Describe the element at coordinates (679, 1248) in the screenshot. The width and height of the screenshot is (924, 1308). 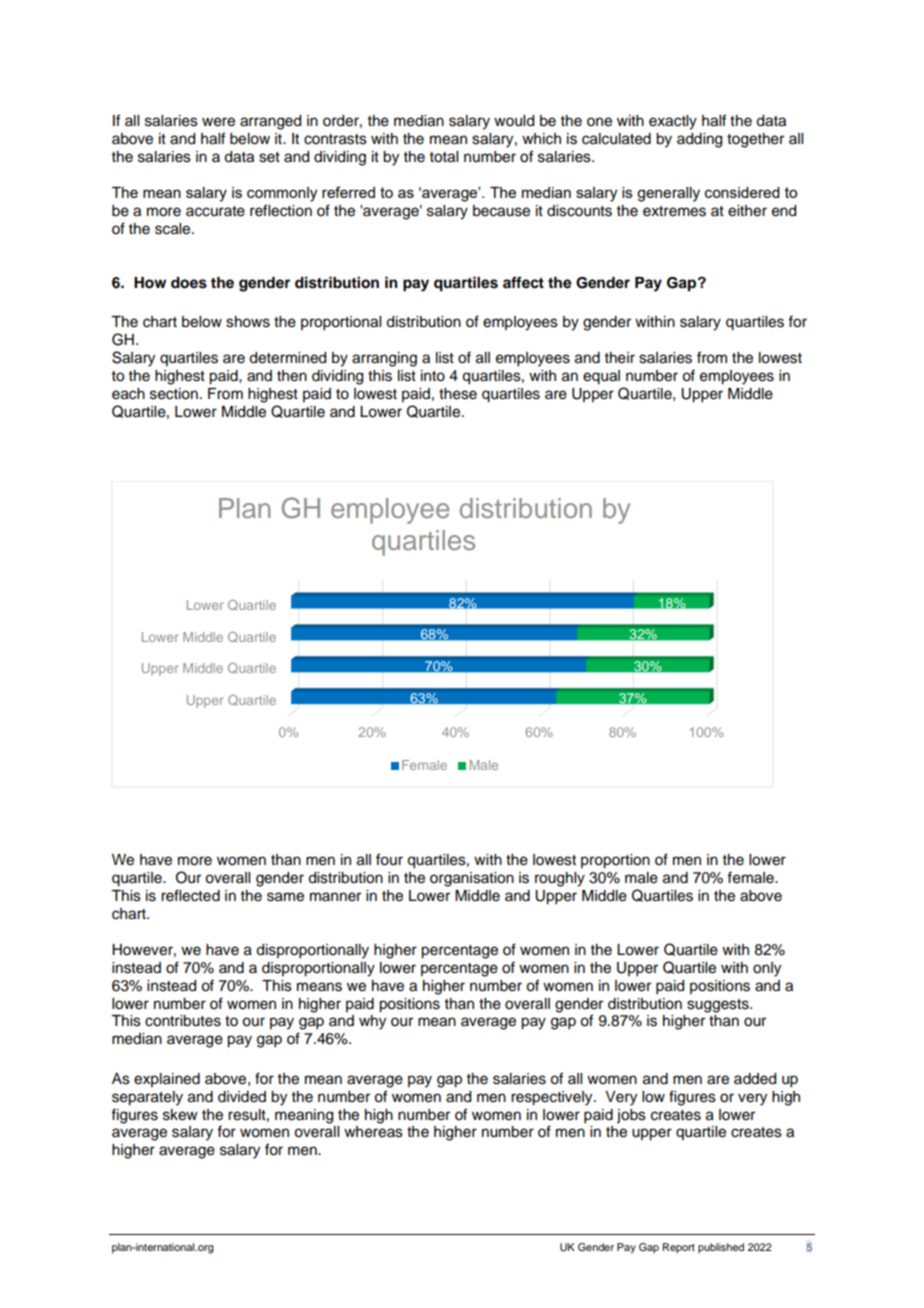
I see `Report` at that location.
